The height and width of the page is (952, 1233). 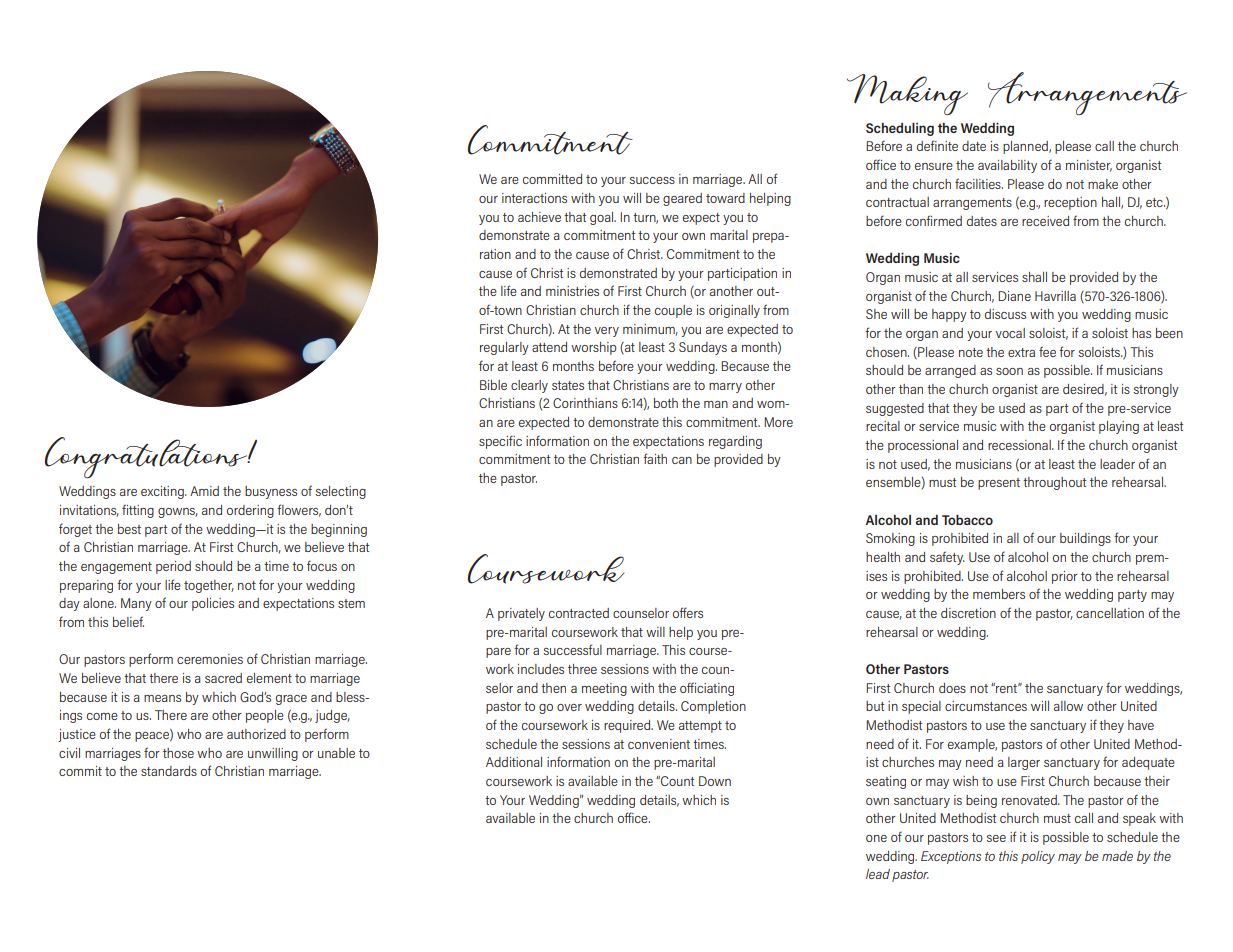 What do you see at coordinates (1014, 296) in the page?
I see `Diane` at bounding box center [1014, 296].
